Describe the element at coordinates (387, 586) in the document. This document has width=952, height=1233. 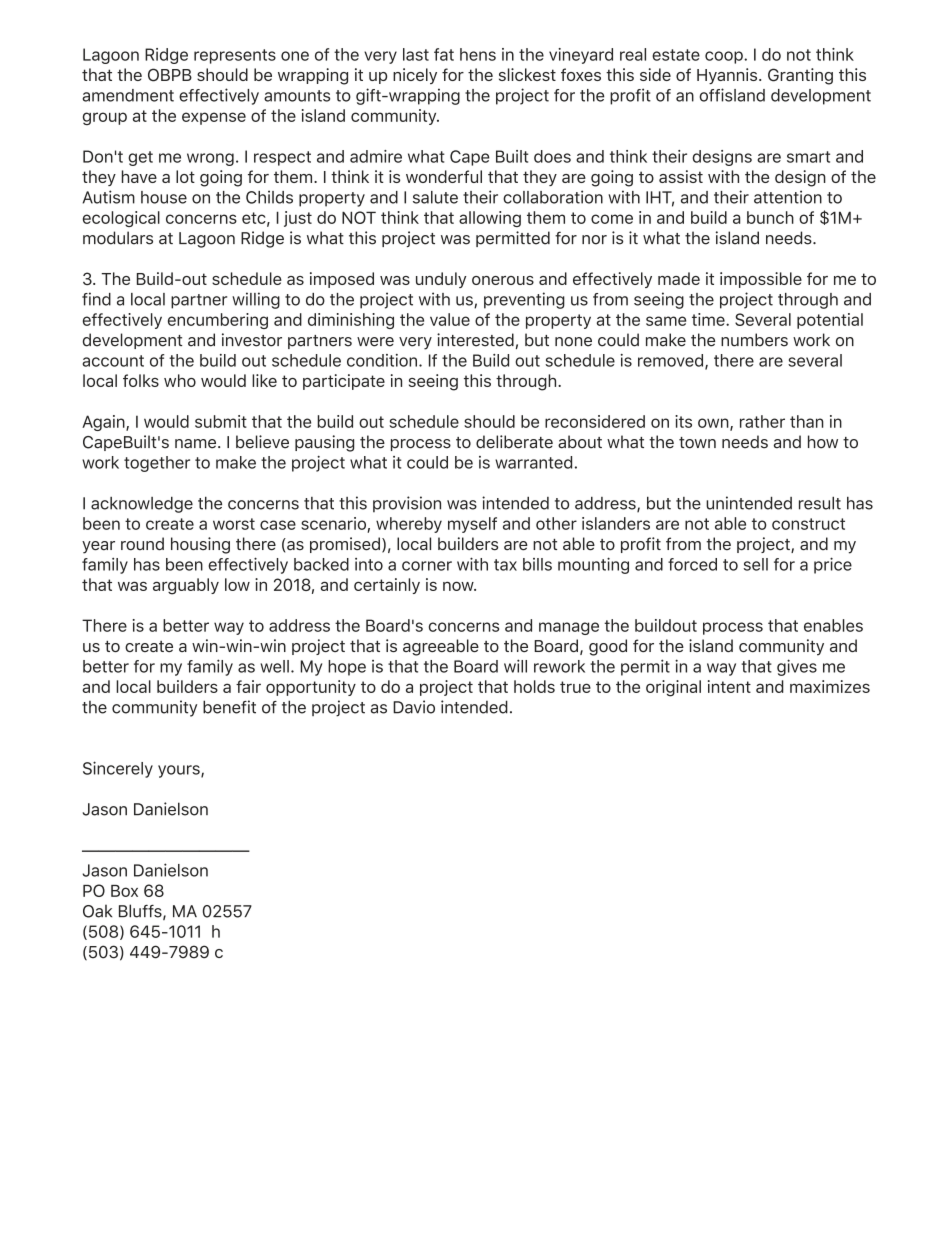
I see `certainly` at that location.
